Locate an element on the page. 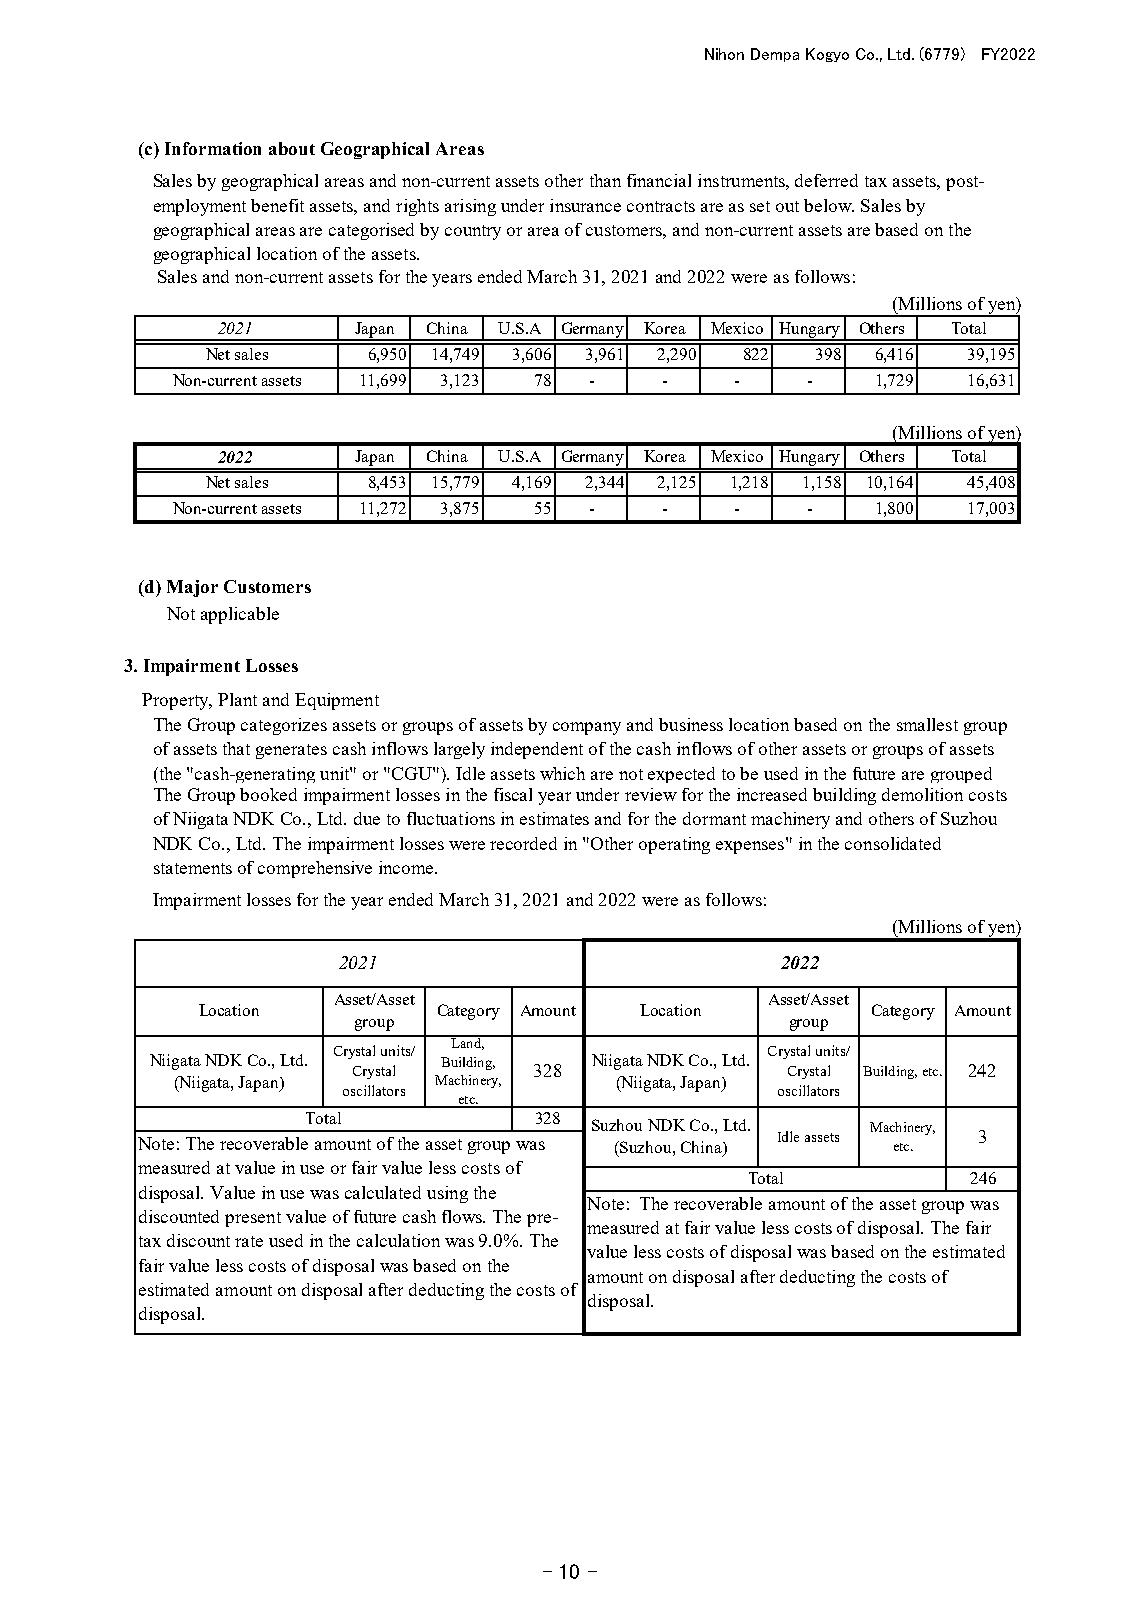  than is located at coordinates (605, 180).
